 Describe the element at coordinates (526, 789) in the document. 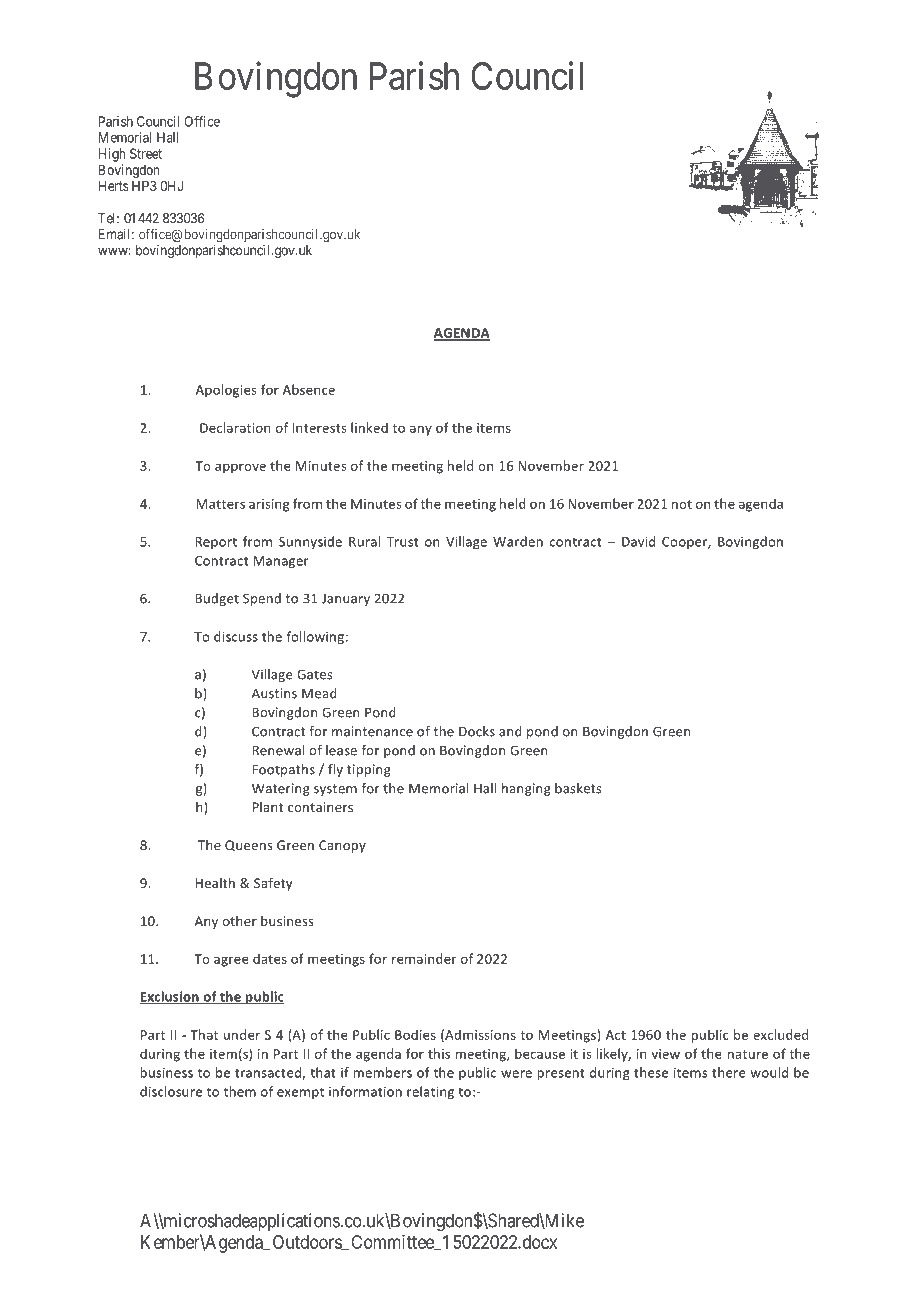

I see `hanging` at that location.
